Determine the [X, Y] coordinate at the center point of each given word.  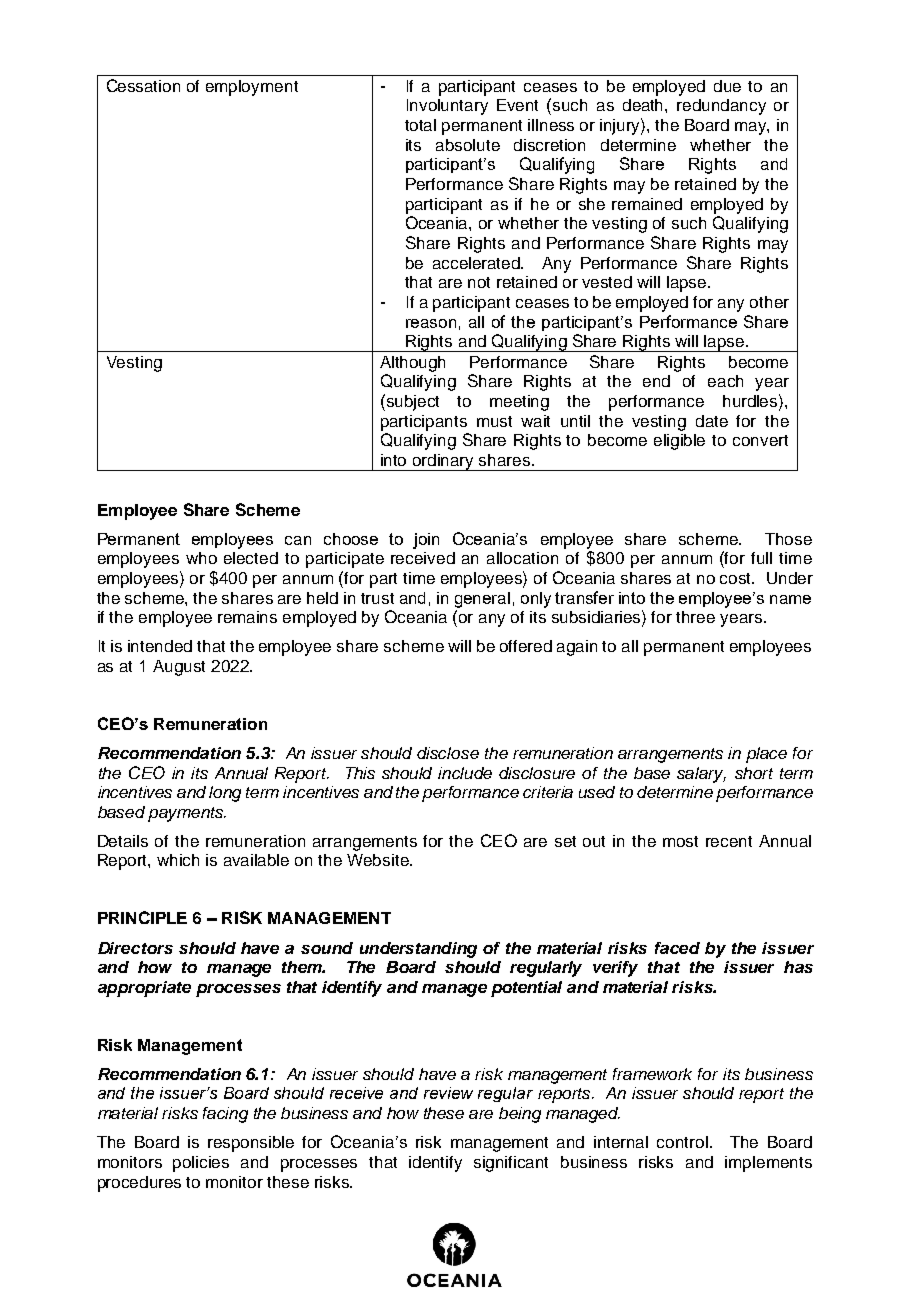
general [482, 600]
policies [201, 1164]
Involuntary [447, 107]
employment [252, 88]
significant [511, 1164]
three [695, 617]
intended [160, 646]
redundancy [721, 107]
